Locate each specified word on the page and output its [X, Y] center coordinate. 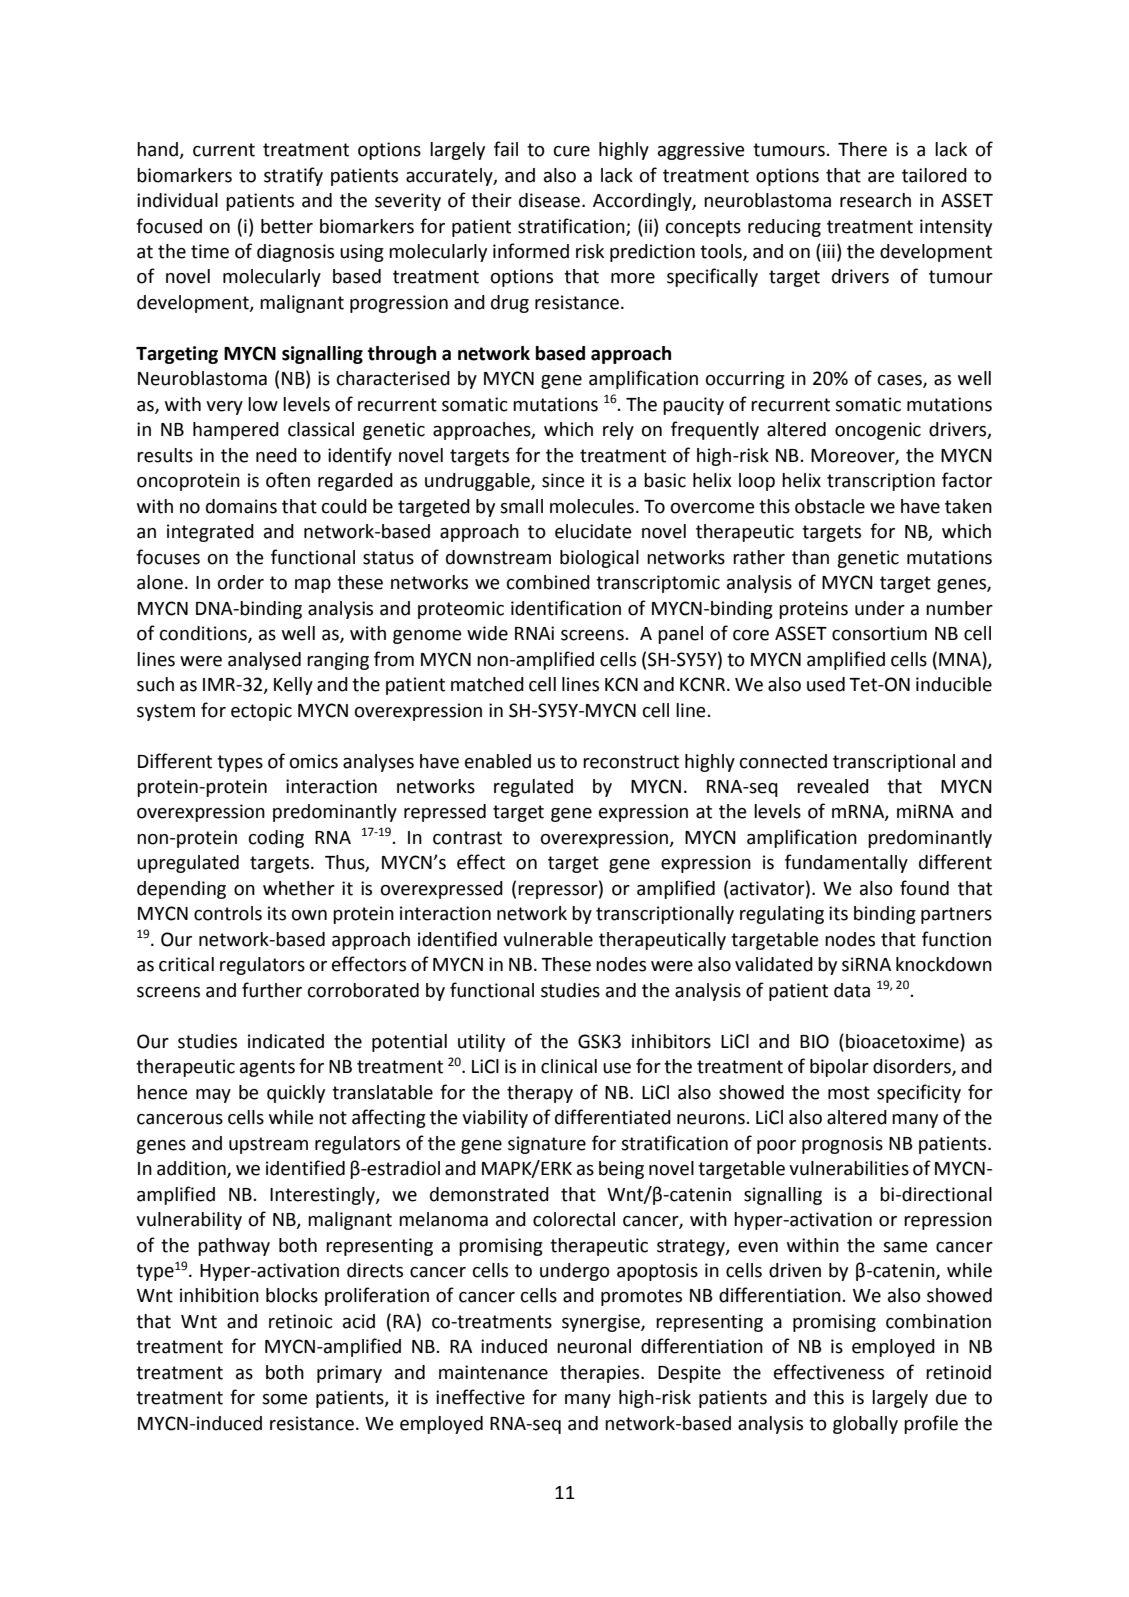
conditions [204, 634]
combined [548, 582]
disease [551, 200]
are [881, 177]
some [285, 1399]
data [852, 990]
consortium [879, 633]
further [272, 990]
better [287, 226]
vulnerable [548, 939]
